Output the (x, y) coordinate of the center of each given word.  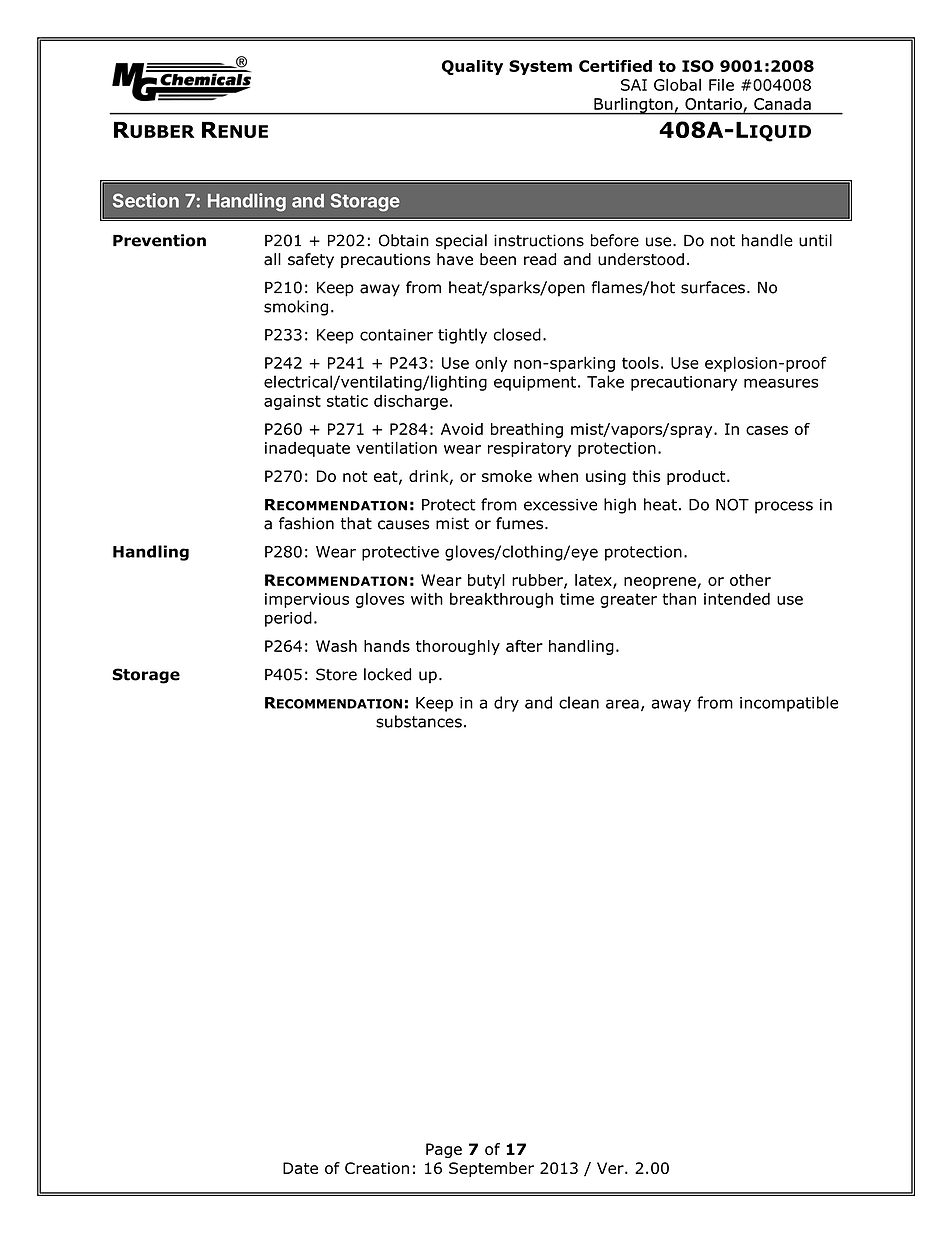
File (721, 85)
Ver (611, 1168)
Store (336, 674)
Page (444, 1150)
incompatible (789, 704)
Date (300, 1168)
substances (419, 721)
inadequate (307, 449)
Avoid (462, 429)
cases (767, 430)
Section (146, 200)
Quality (472, 67)
